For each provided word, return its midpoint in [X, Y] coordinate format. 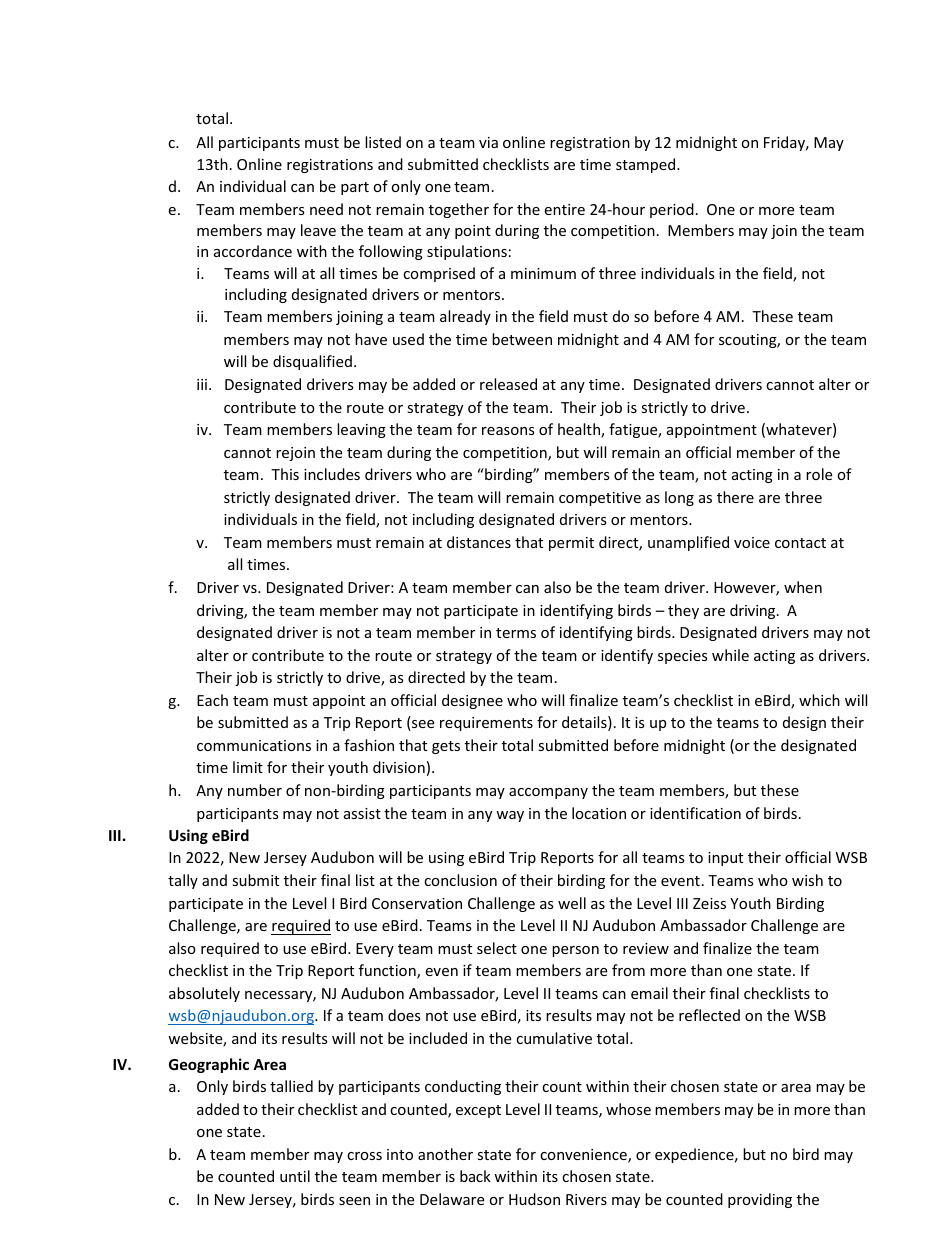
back [475, 1176]
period [672, 210]
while [730, 655]
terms [516, 633]
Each [212, 700]
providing [760, 1200]
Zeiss [709, 903]
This [285, 474]
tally [183, 881]
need [326, 209]
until [295, 1176]
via [488, 142]
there [735, 497]
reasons [508, 431]
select [497, 948]
